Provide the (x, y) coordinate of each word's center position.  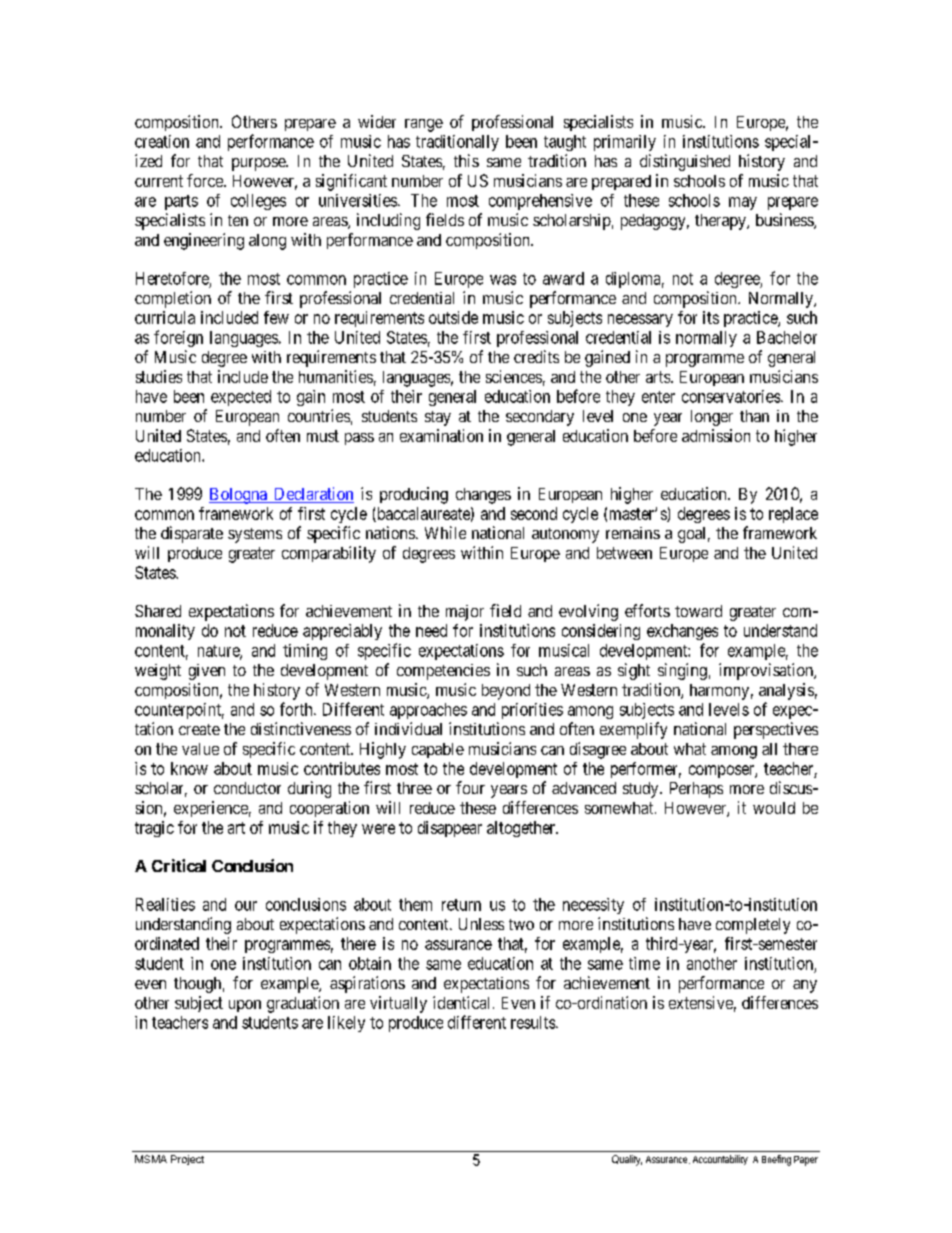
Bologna (239, 496)
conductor (247, 788)
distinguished (685, 162)
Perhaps (696, 790)
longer (712, 418)
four (470, 787)
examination (441, 435)
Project (187, 1160)
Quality (627, 1160)
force (206, 180)
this (466, 160)
